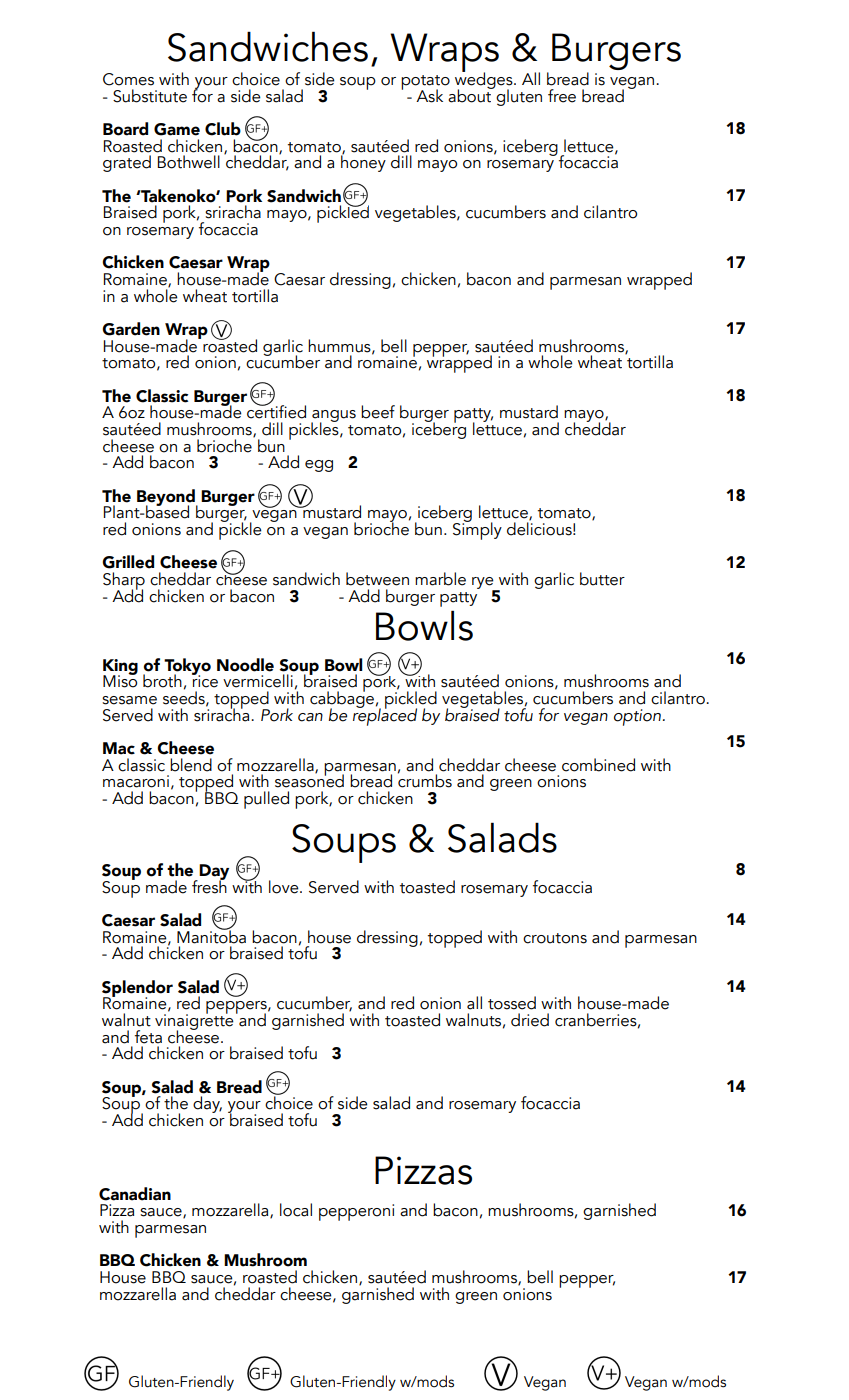  Describe the element at coordinates (177, 129) in the image. I see `Game` at that location.
